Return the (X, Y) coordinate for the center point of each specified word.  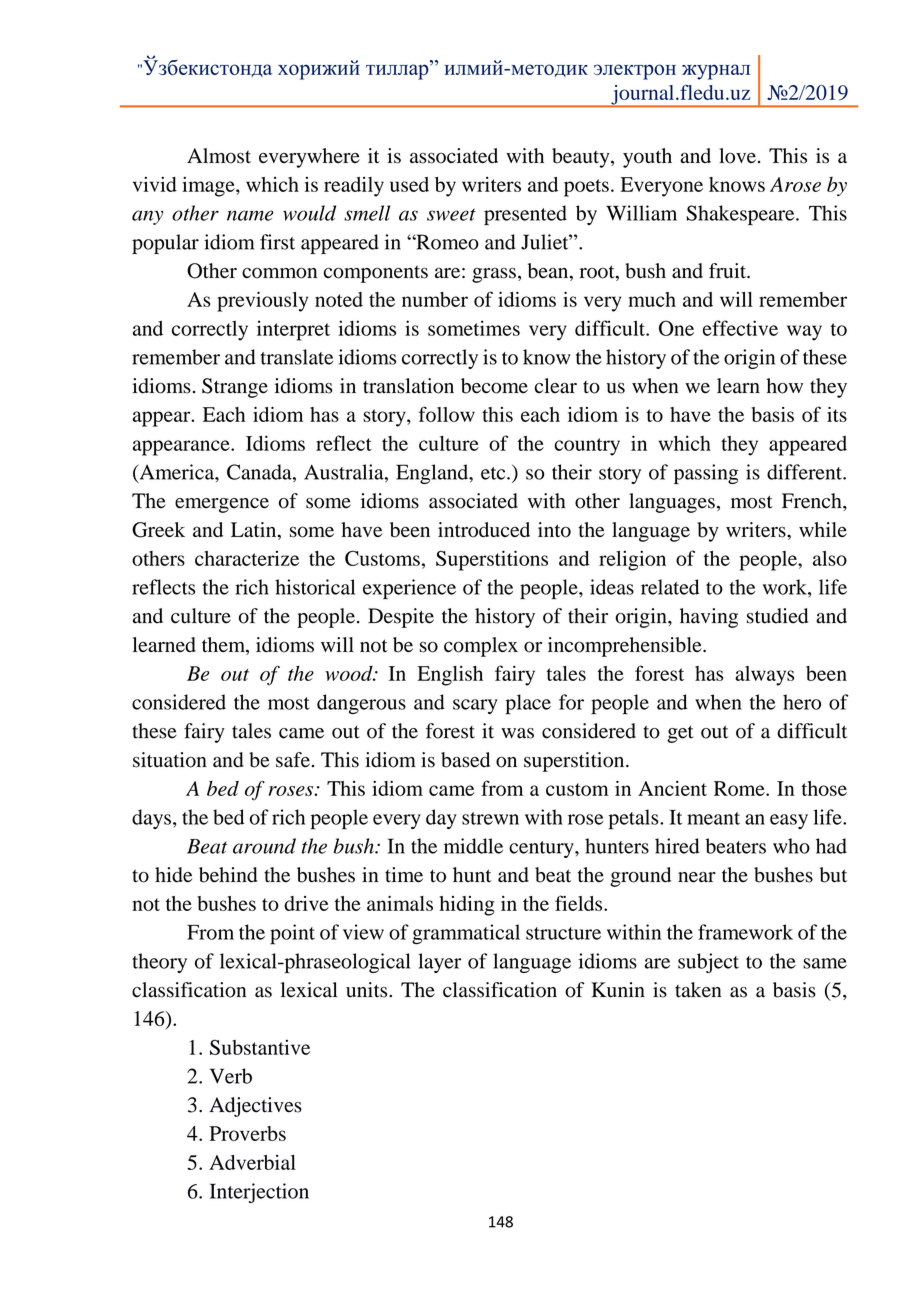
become (494, 386)
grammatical (466, 934)
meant (713, 818)
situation (170, 760)
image (209, 186)
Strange (235, 388)
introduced (484, 530)
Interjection (259, 1193)
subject (708, 963)
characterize (247, 558)
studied (777, 616)
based (465, 760)
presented (525, 215)
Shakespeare (741, 215)
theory (159, 963)
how (784, 386)
